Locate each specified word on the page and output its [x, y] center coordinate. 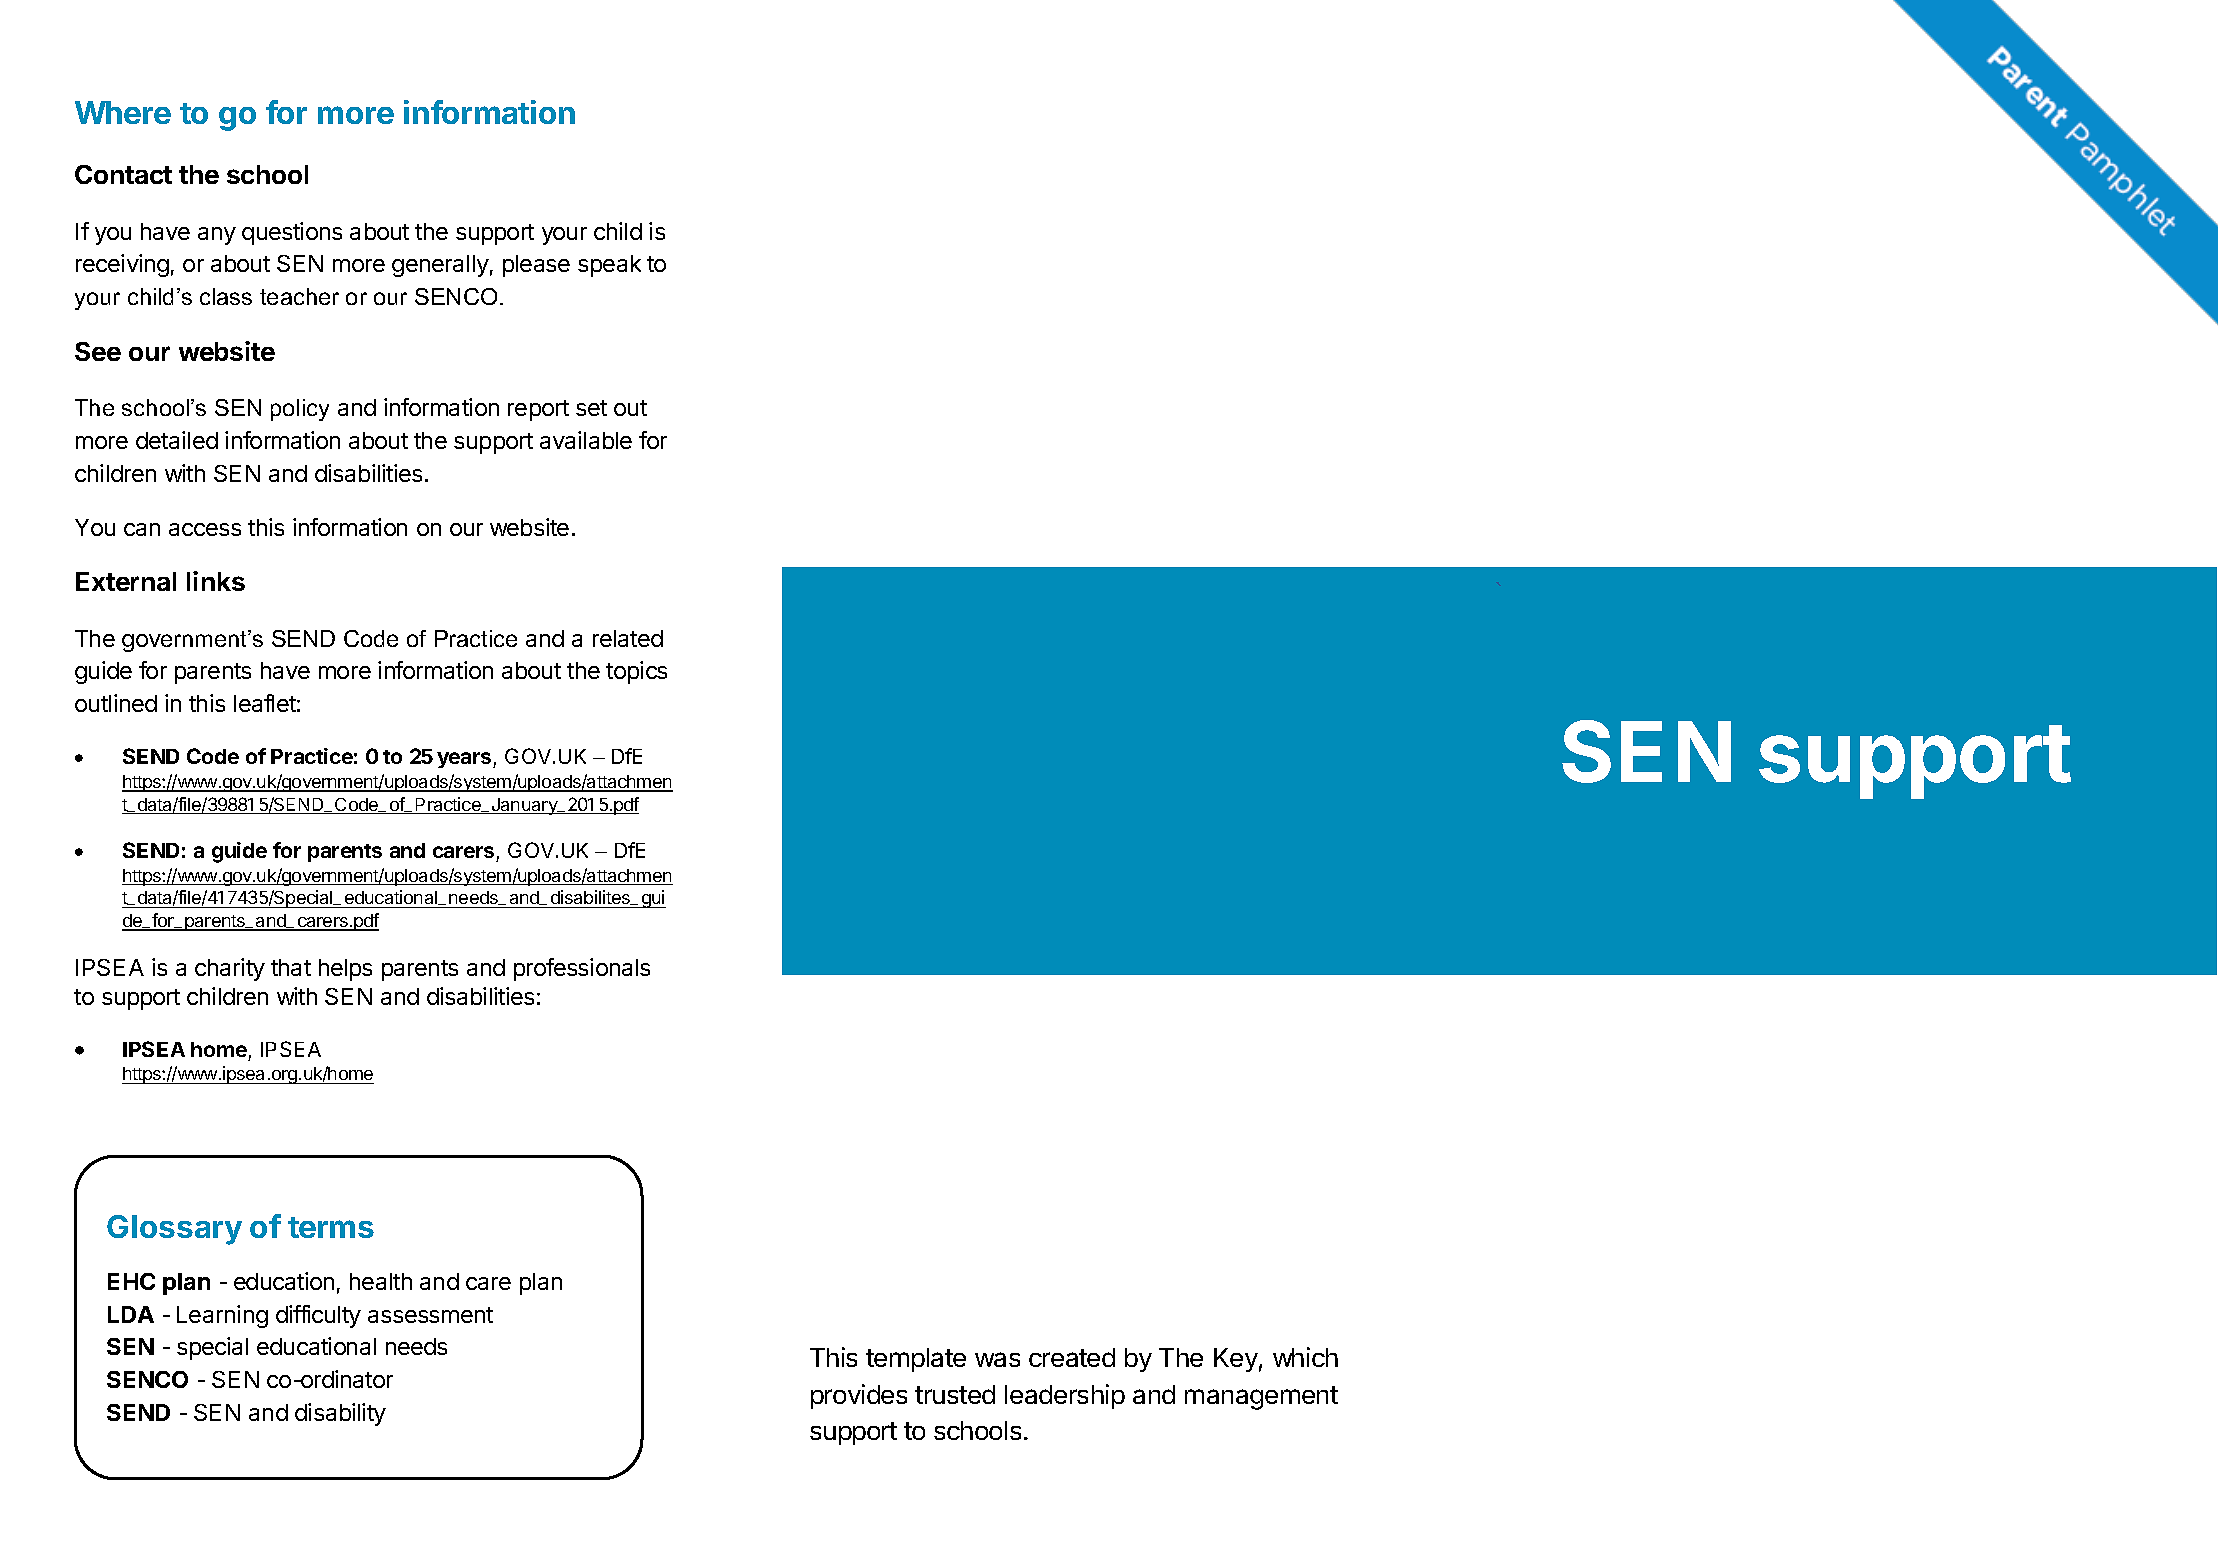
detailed [177, 440]
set [591, 408]
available [586, 440]
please [536, 266]
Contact [123, 174]
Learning [222, 1316]
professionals [582, 969]
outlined [116, 703]
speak [609, 266]
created [1072, 1357]
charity [230, 969]
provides [859, 1396]
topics [636, 672]
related [628, 638]
